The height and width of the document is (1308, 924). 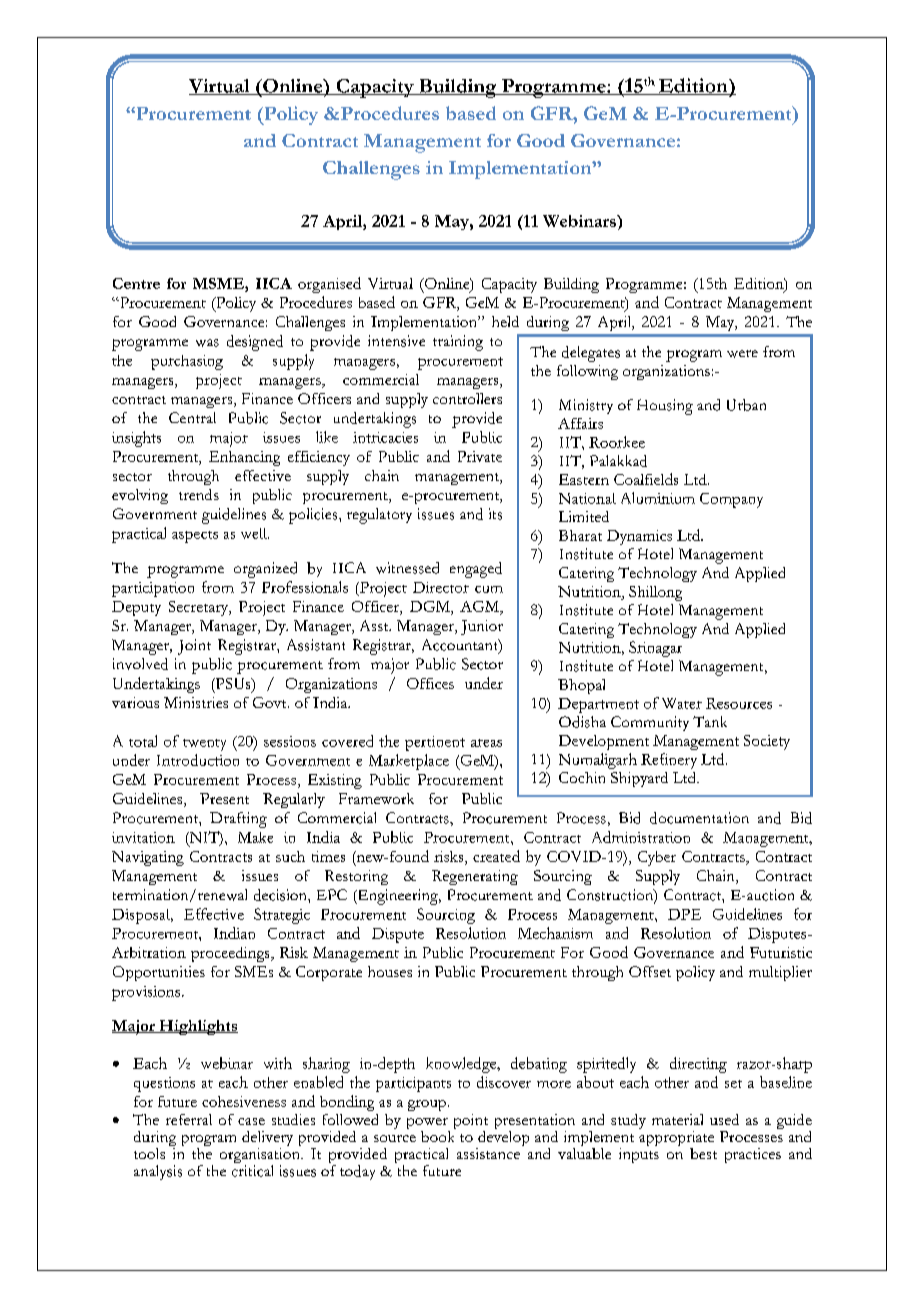 I want to click on twenty, so click(x=204, y=745).
